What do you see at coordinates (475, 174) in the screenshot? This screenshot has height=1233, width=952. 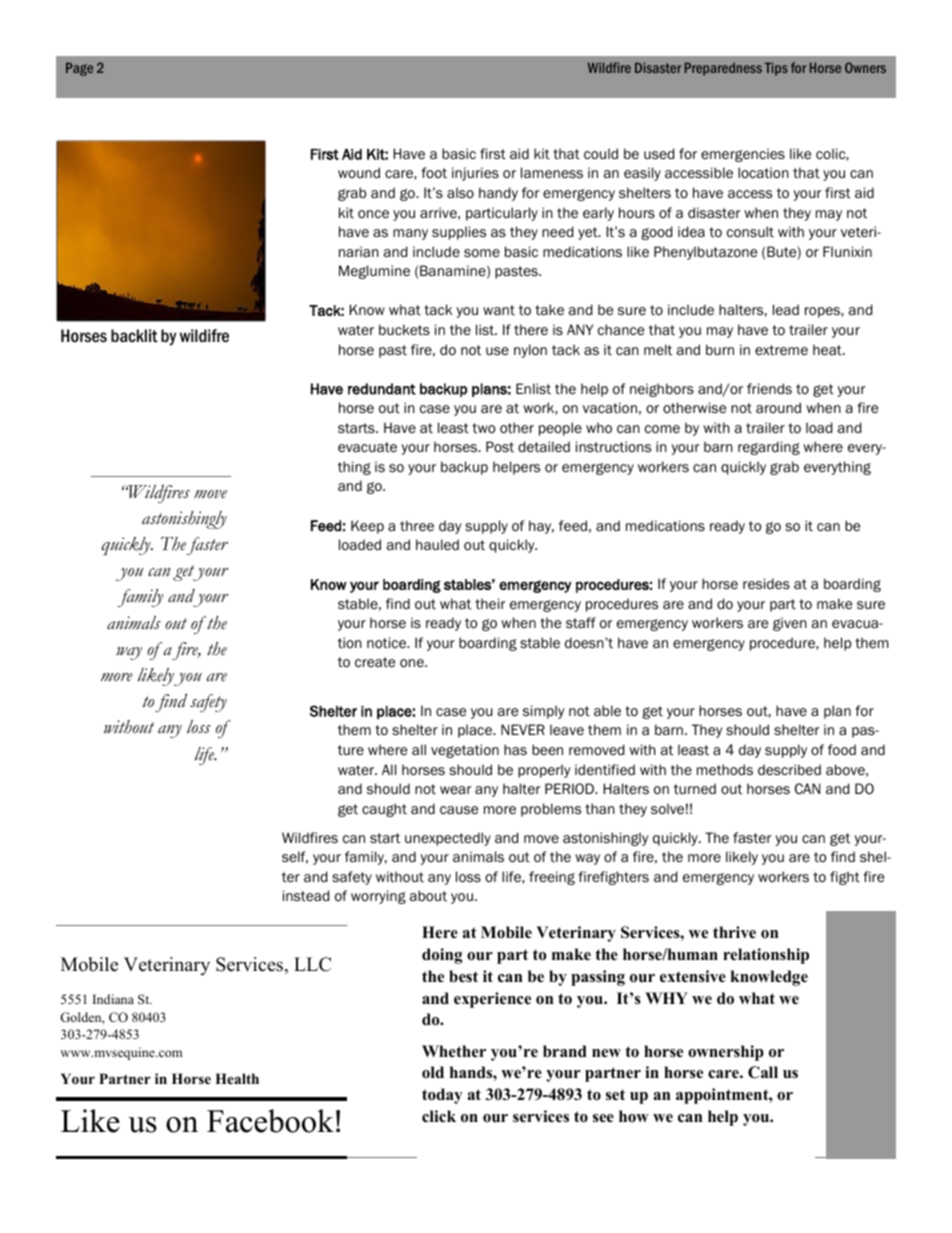 I see `injuries` at bounding box center [475, 174].
